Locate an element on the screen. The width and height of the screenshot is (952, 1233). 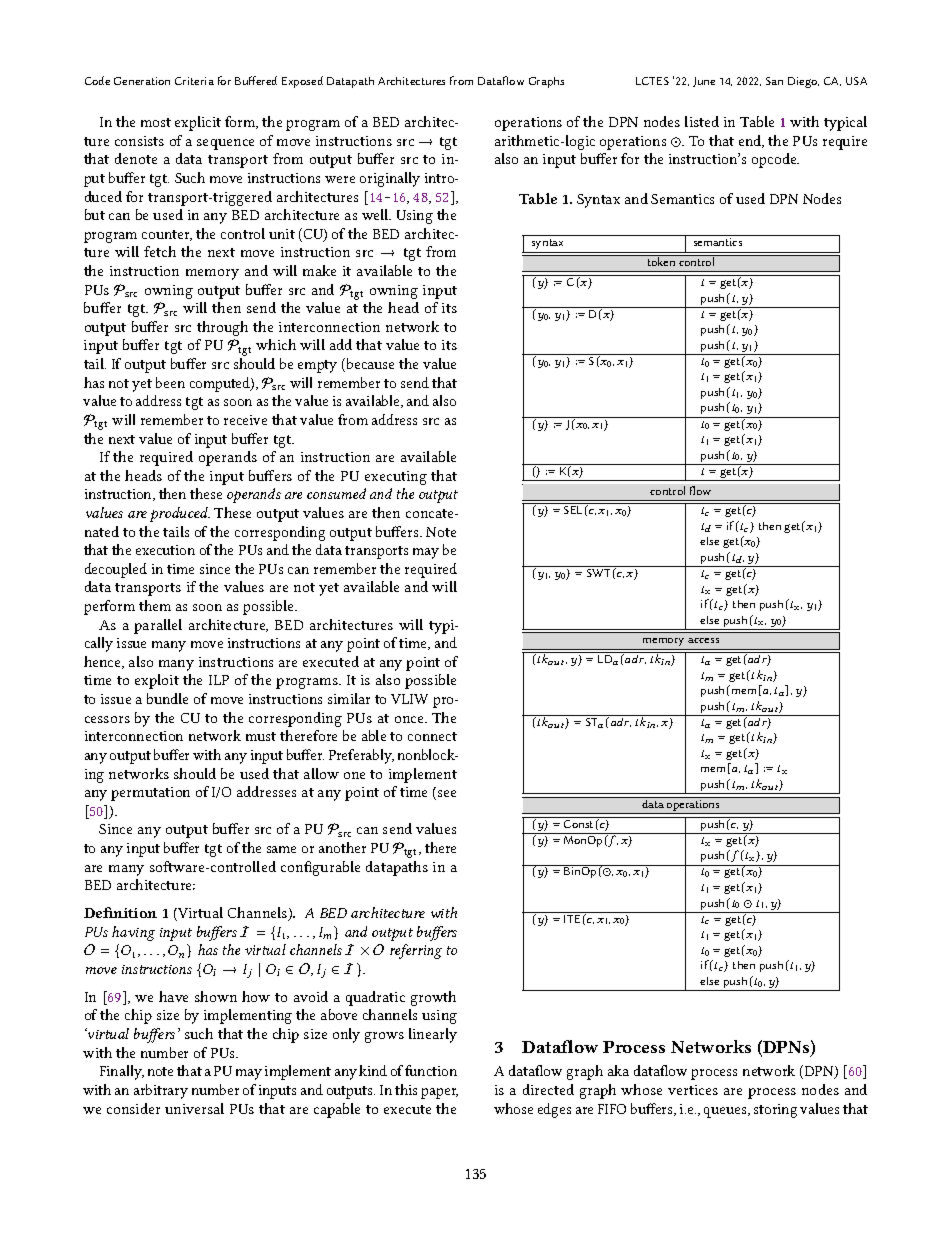
arbitrary is located at coordinates (161, 1091).
